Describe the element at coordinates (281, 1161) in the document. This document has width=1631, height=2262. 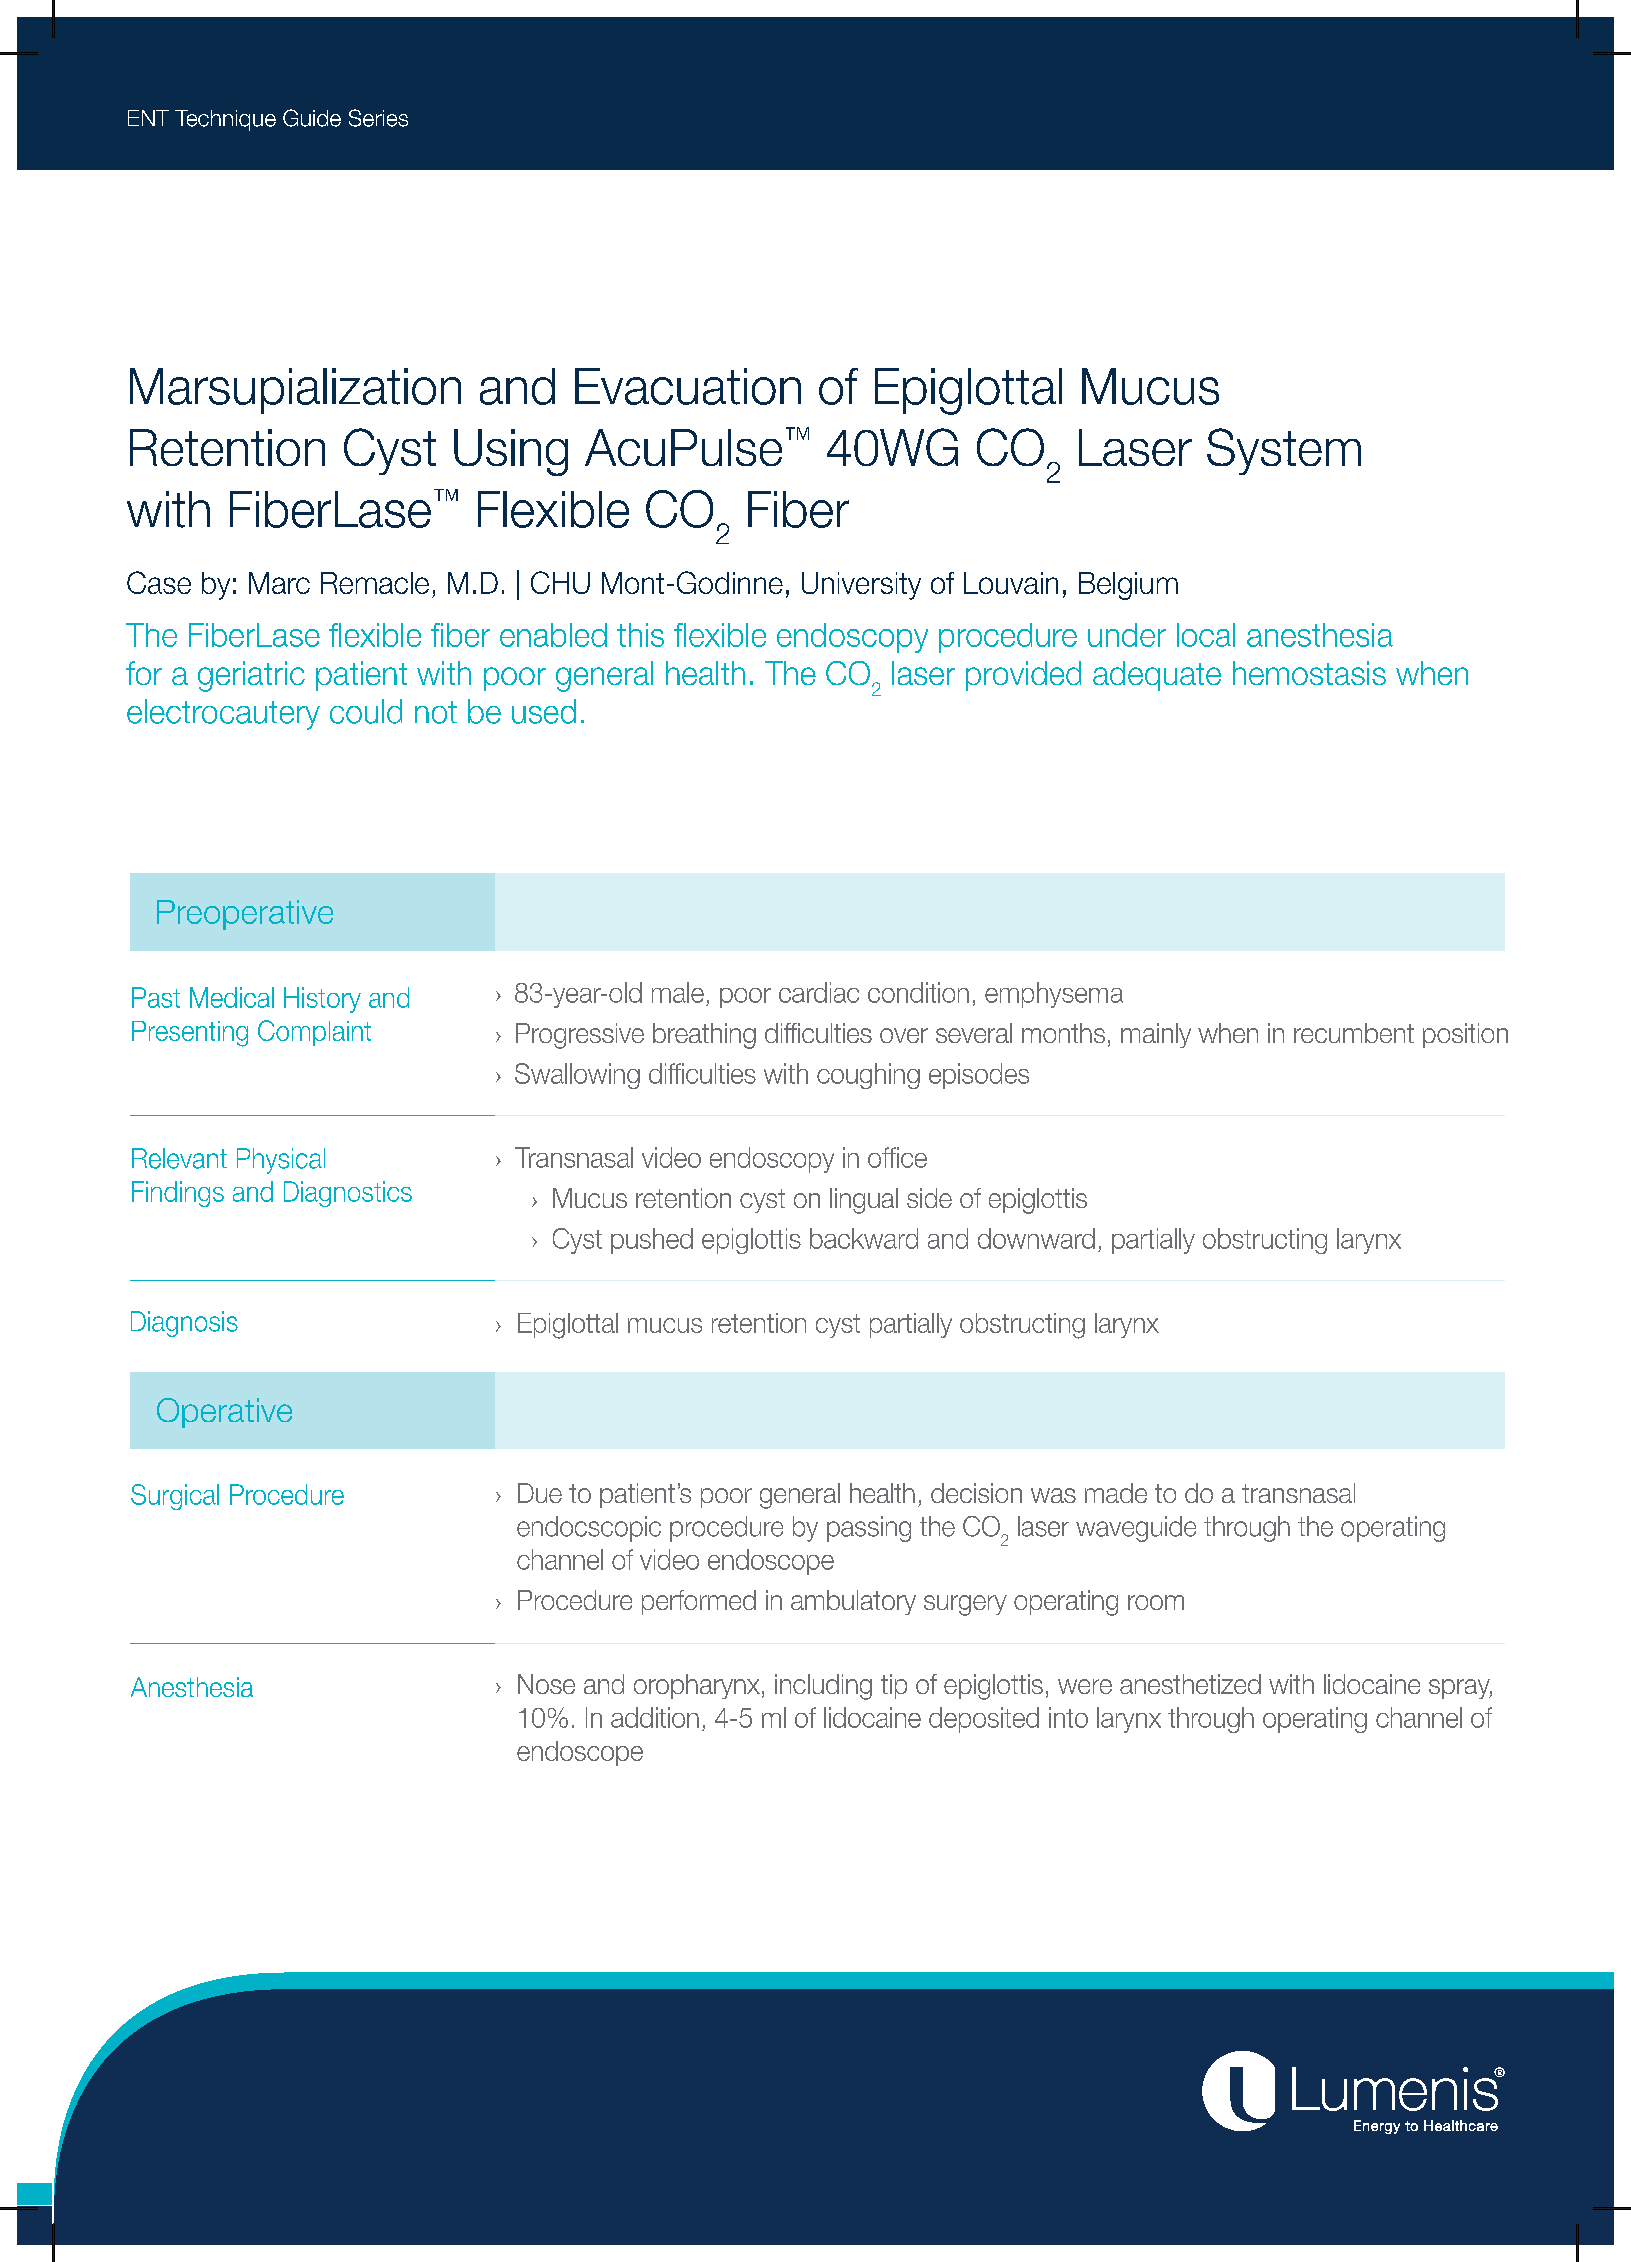
I see `Physical` at that location.
